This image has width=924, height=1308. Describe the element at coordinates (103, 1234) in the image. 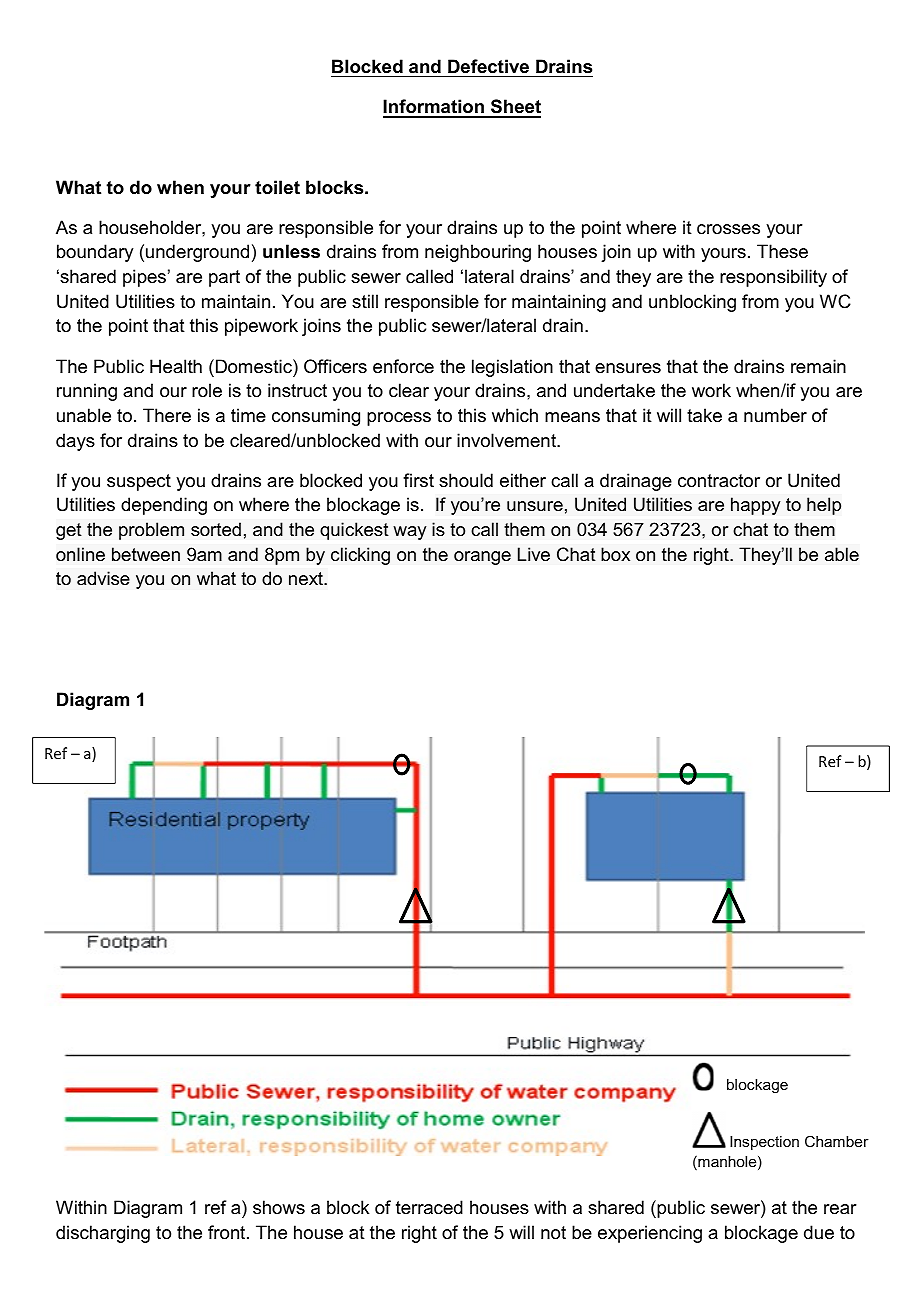

I see `discharging` at that location.
